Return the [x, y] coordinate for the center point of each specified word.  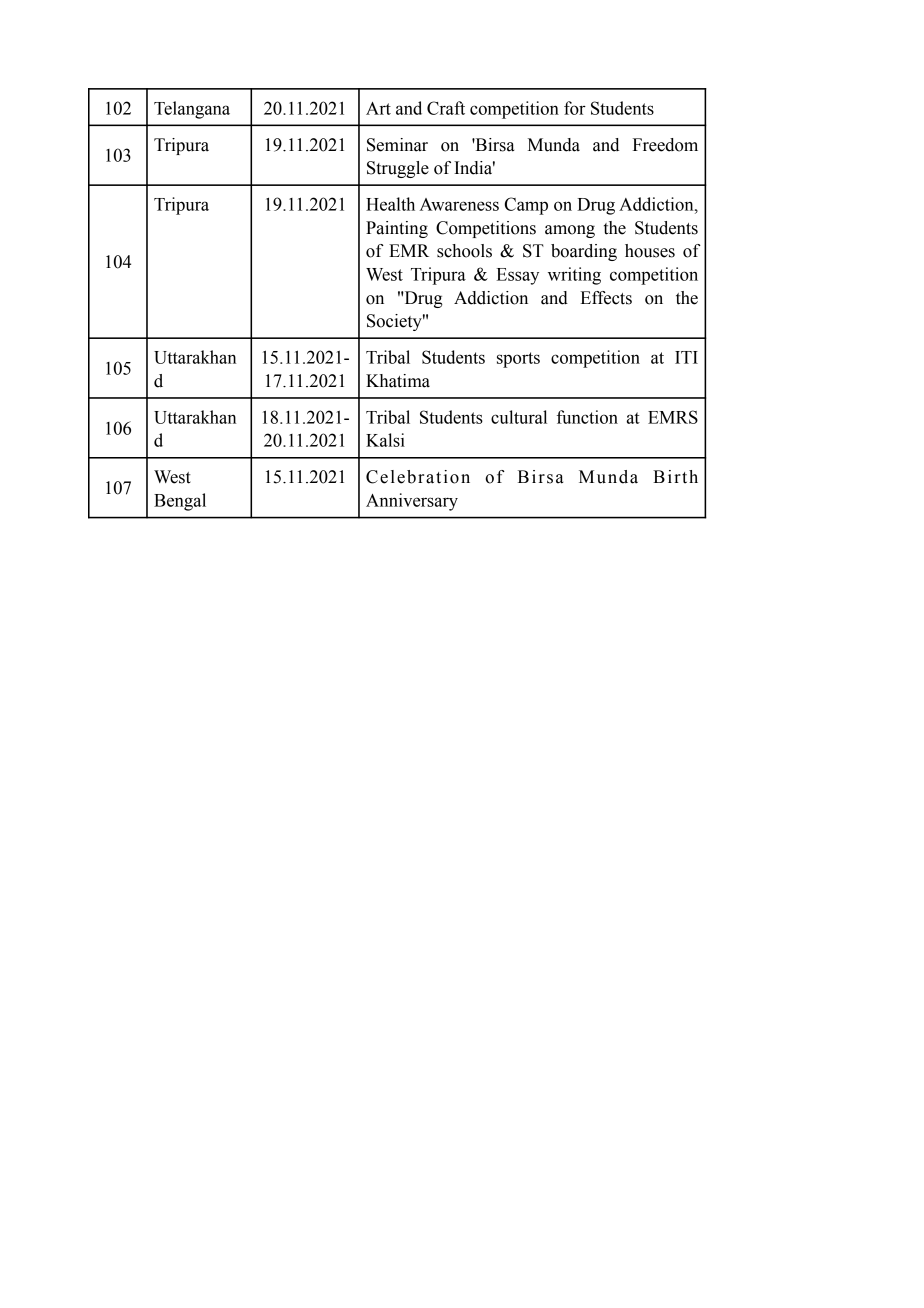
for [575, 108]
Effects [606, 298]
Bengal [180, 502]
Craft [446, 108]
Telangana [192, 110]
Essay [517, 276]
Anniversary [412, 502]
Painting [397, 229]
